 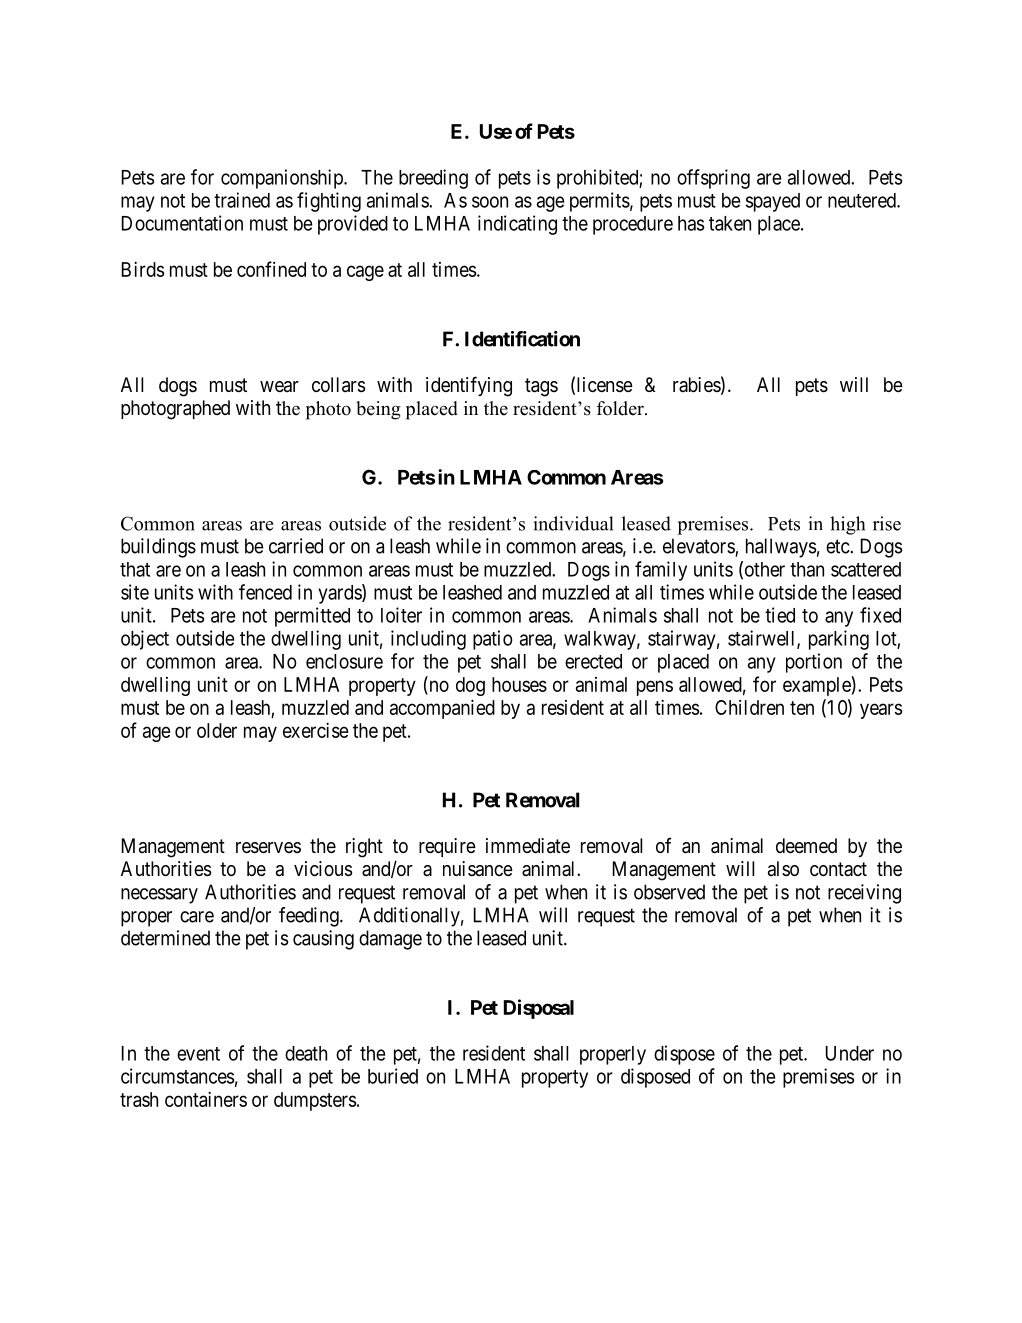 I want to click on deemed, so click(x=806, y=846).
